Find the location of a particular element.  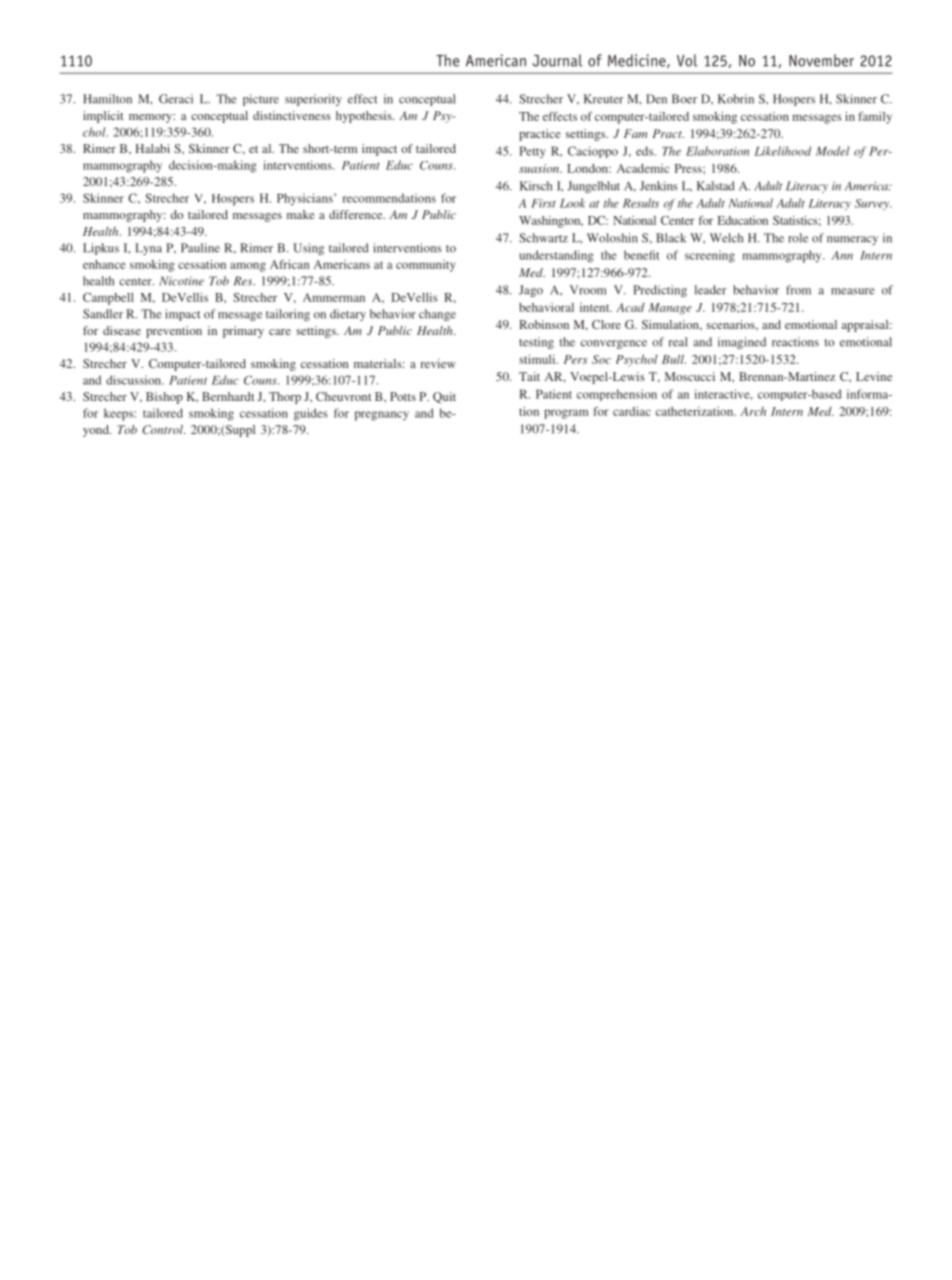

Campbell is located at coordinates (108, 299).
